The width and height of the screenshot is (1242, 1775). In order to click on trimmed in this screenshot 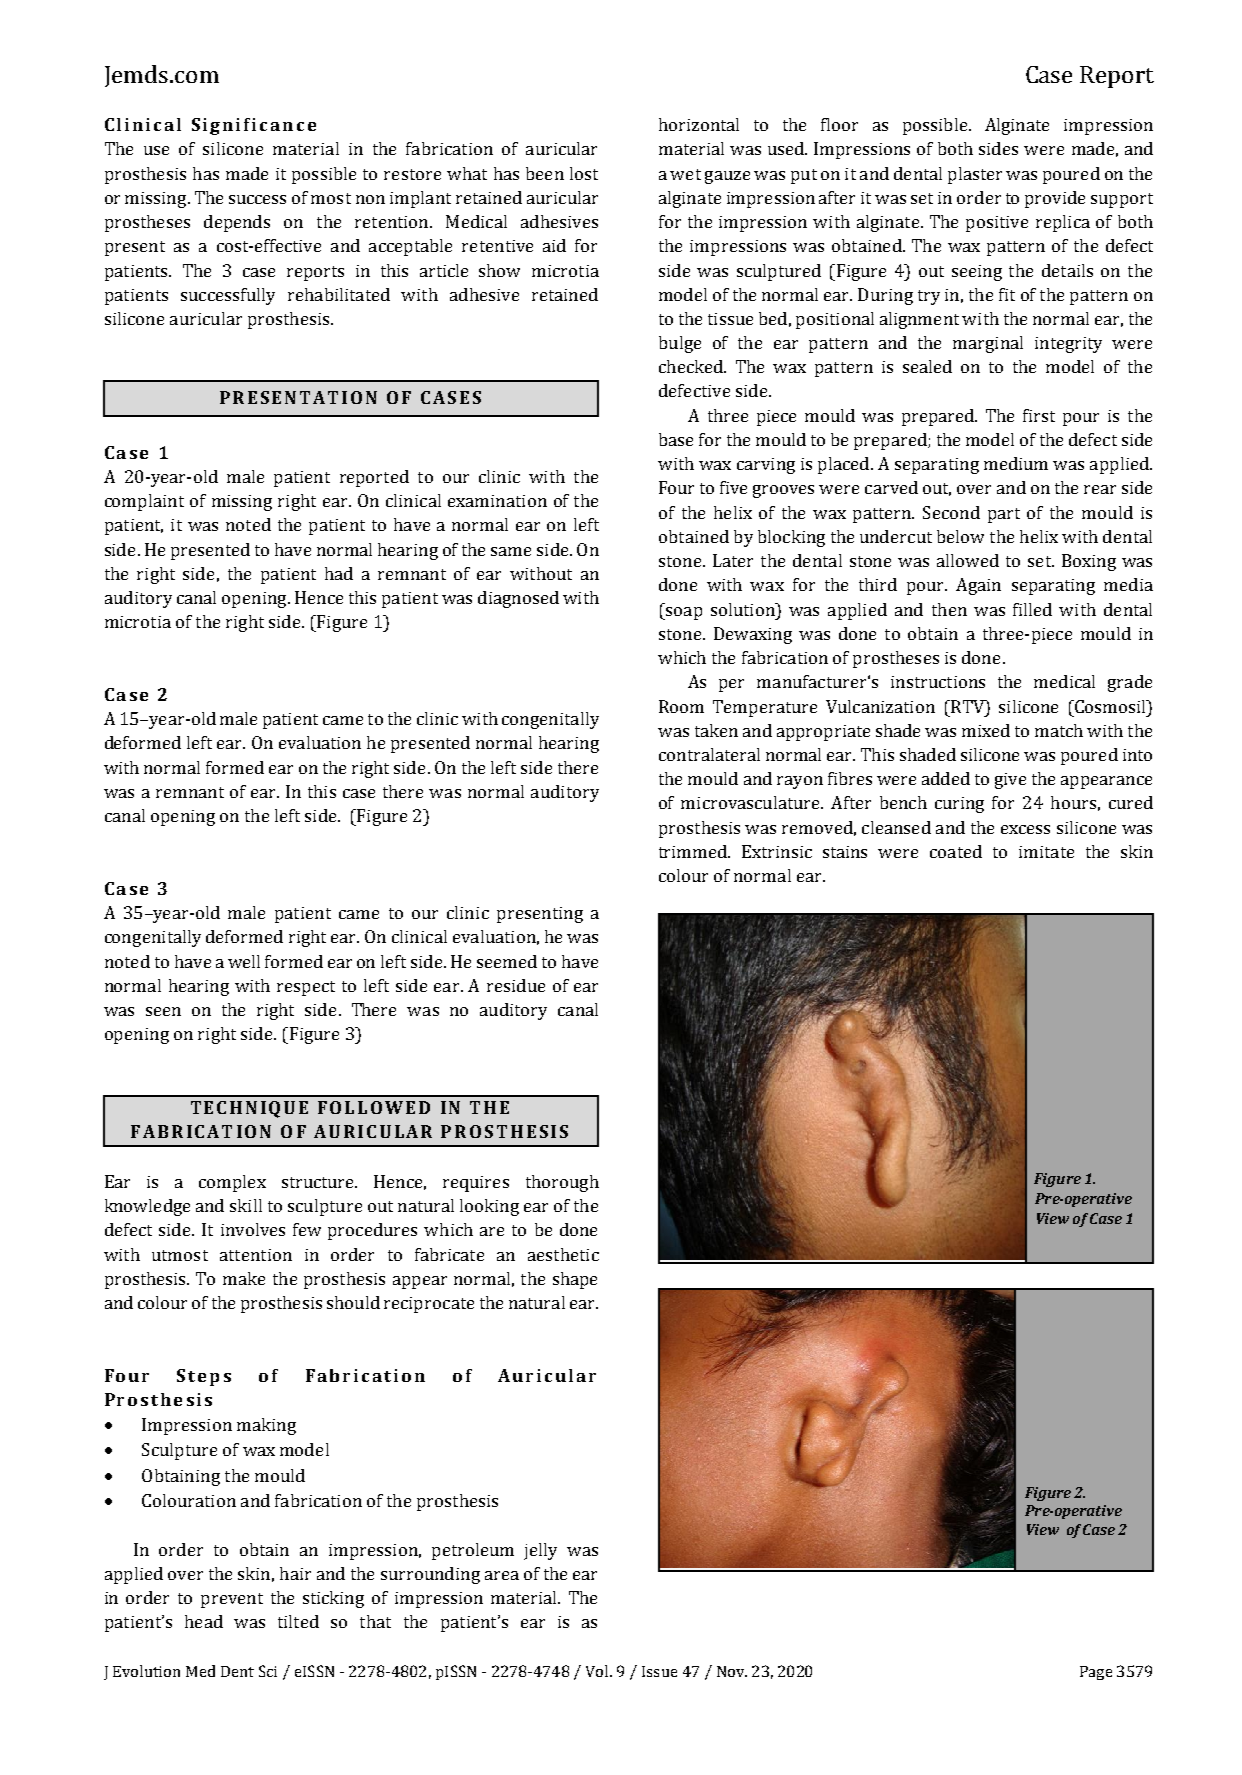, I will do `click(694, 851)`.
